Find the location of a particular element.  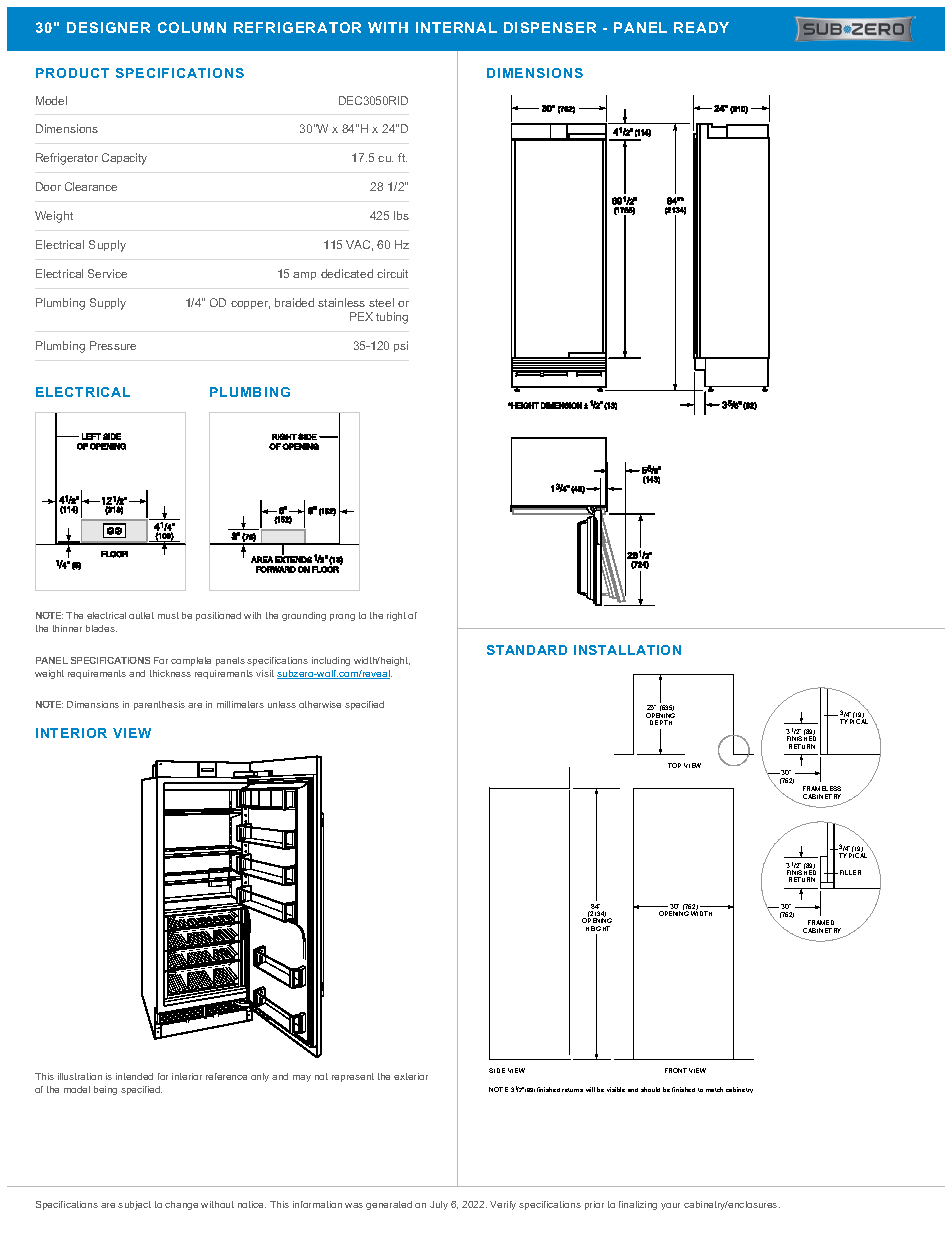

READY is located at coordinates (701, 27).
